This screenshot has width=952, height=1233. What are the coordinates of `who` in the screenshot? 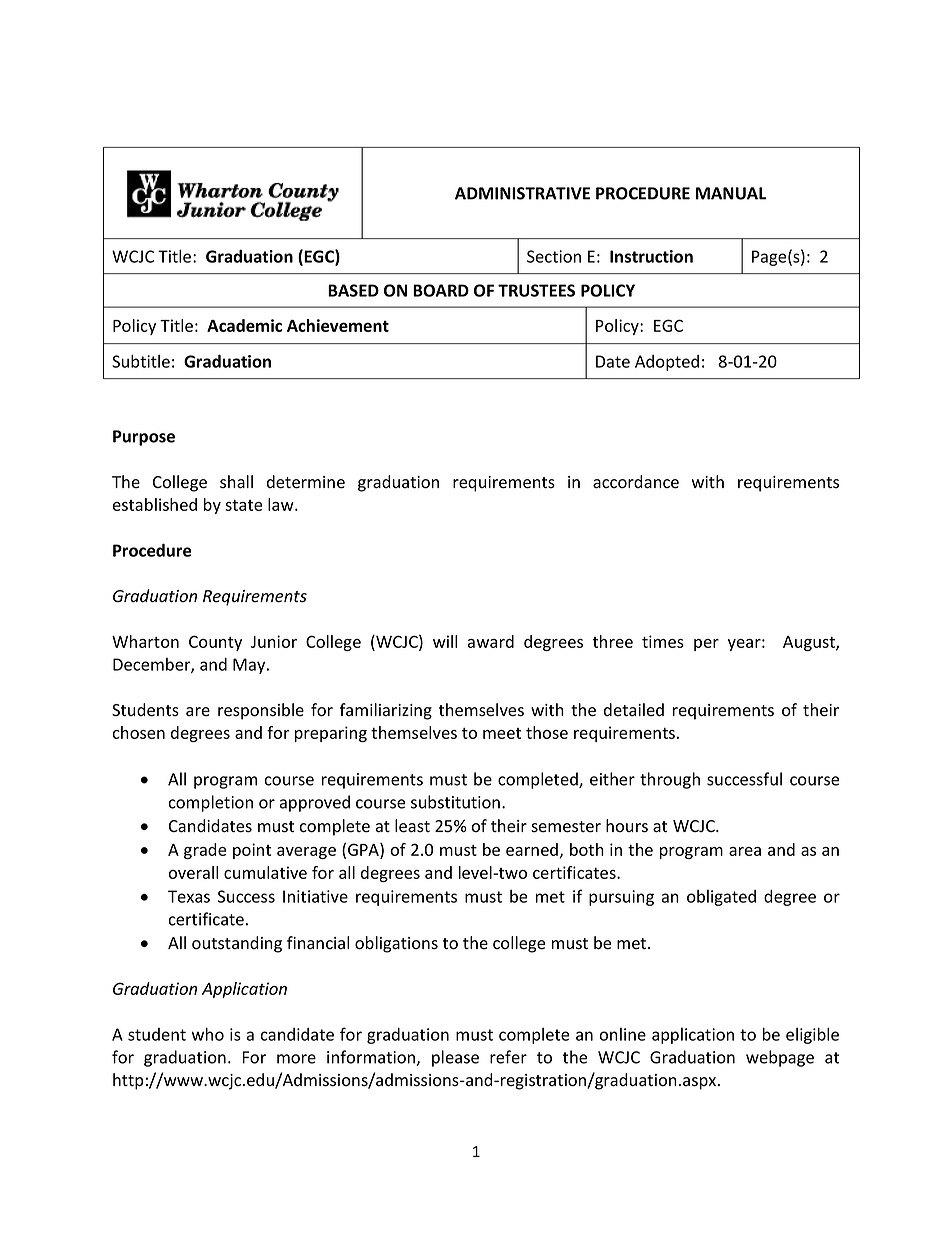 It's located at (208, 1034).
